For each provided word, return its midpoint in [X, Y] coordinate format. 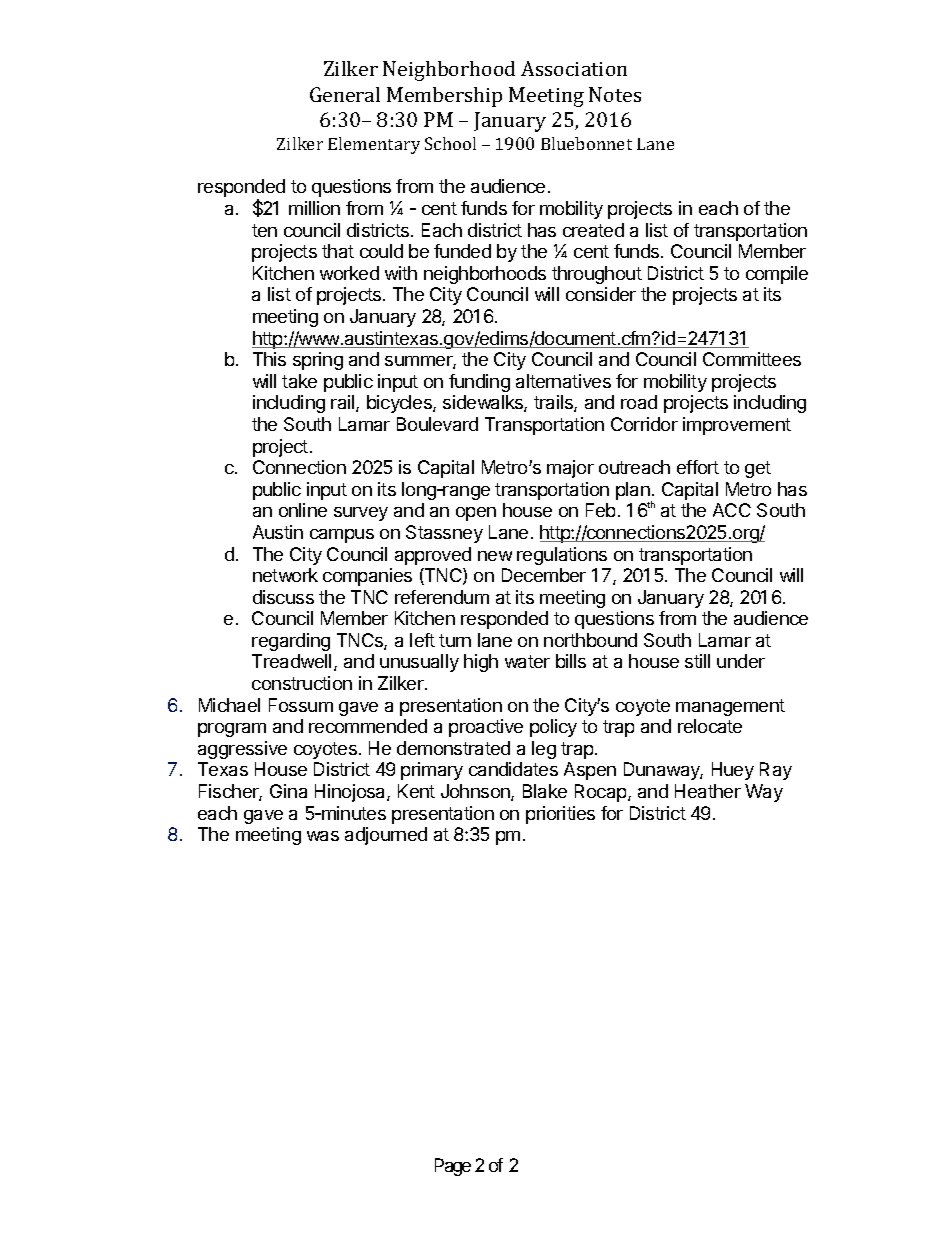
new [495, 556]
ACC [732, 510]
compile [777, 275]
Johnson [476, 792]
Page [453, 1167]
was [323, 836]
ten [264, 230]
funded [462, 251]
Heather [708, 791]
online [303, 510]
